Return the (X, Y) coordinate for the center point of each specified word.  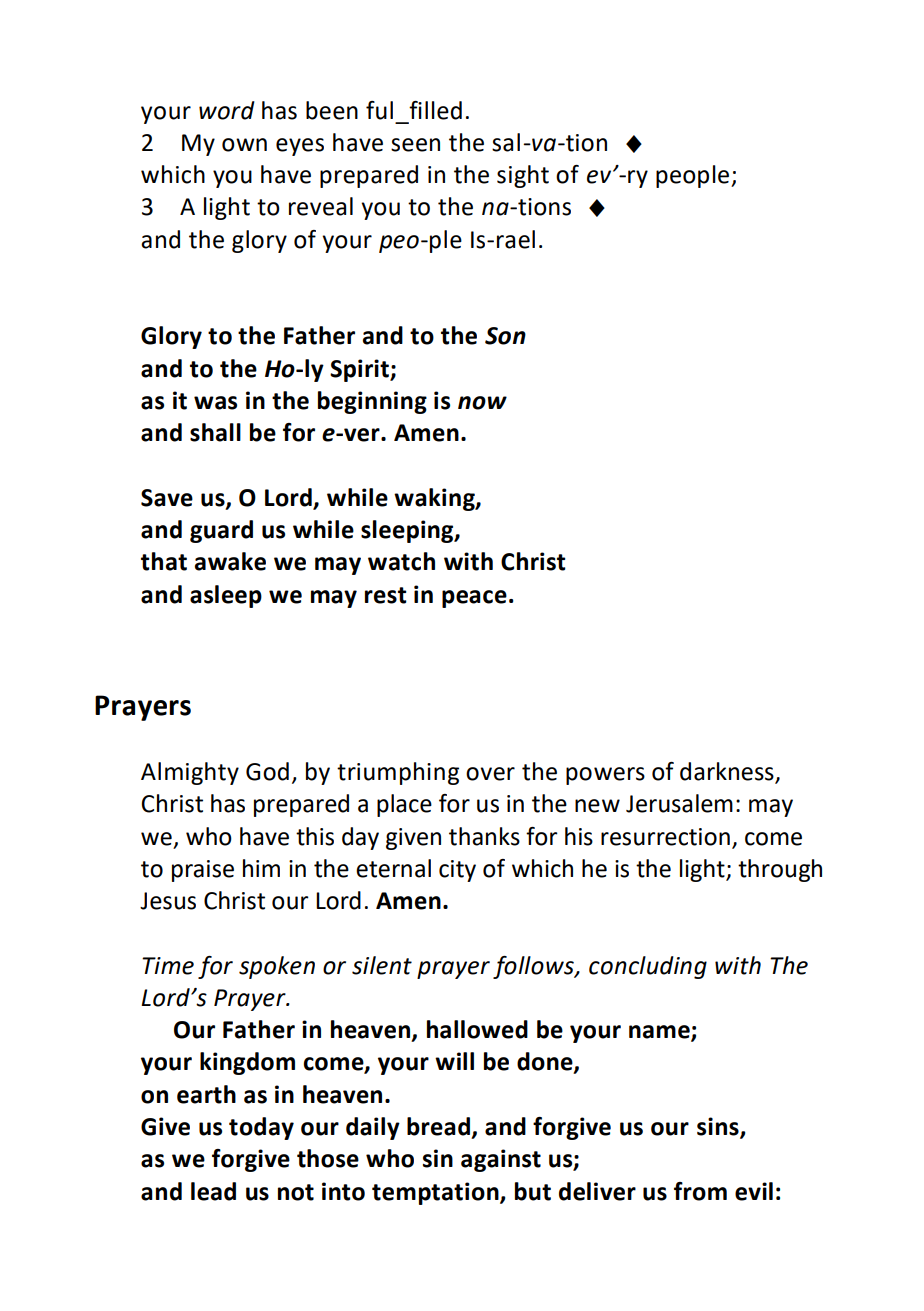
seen (415, 145)
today (261, 1128)
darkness (728, 772)
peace (474, 599)
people (692, 176)
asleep (226, 596)
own (244, 145)
